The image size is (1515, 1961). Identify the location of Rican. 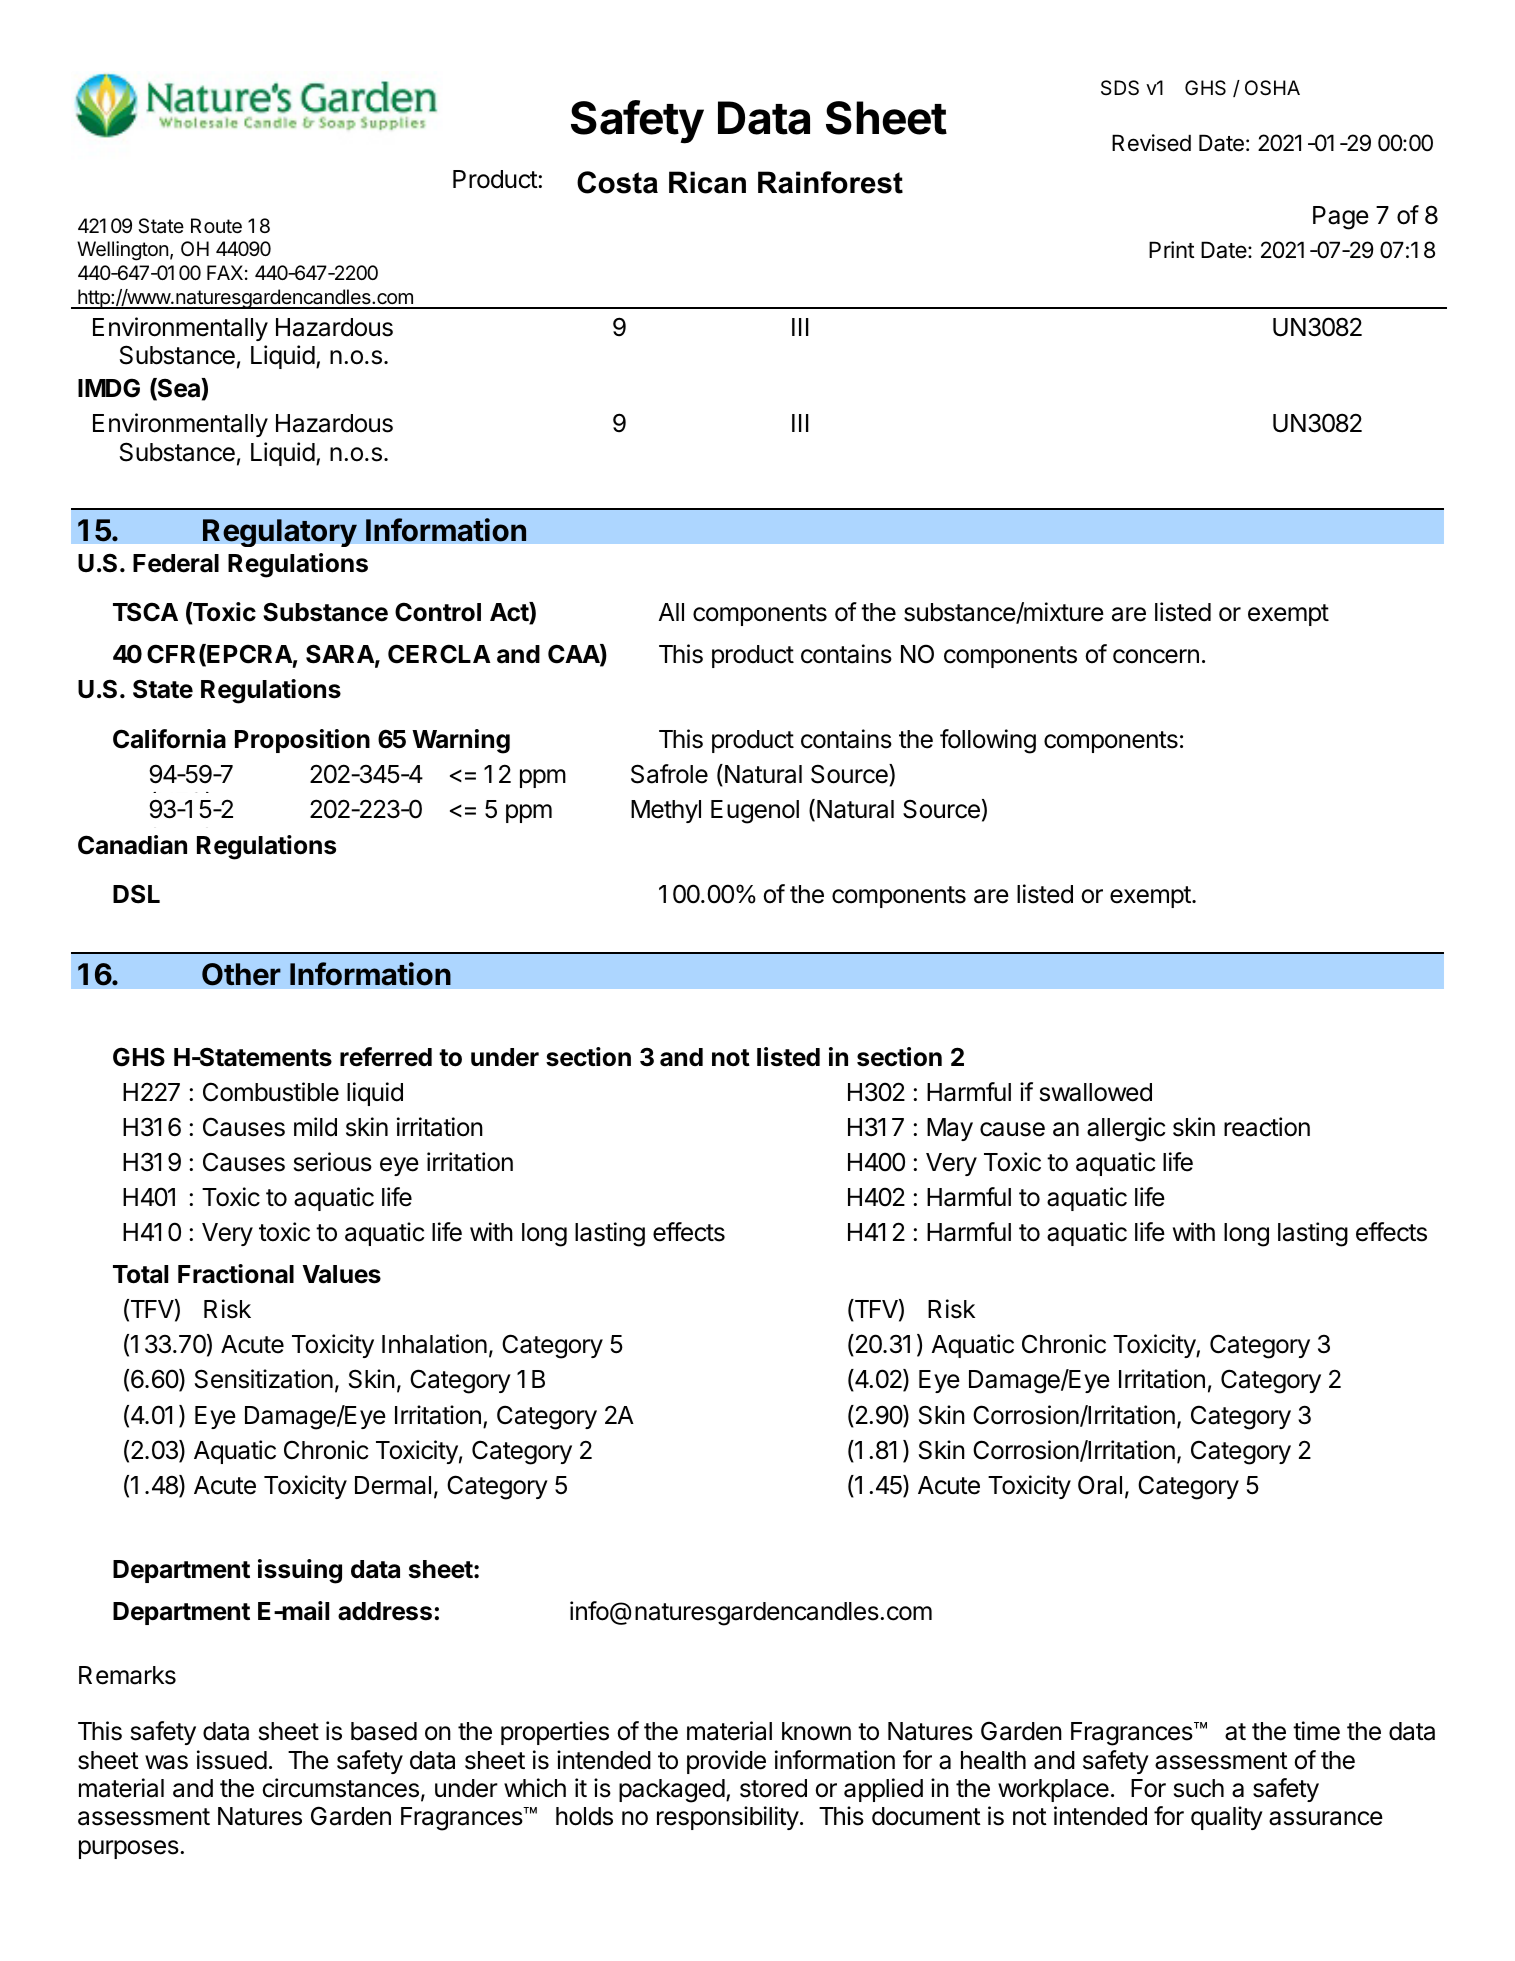
(707, 182).
